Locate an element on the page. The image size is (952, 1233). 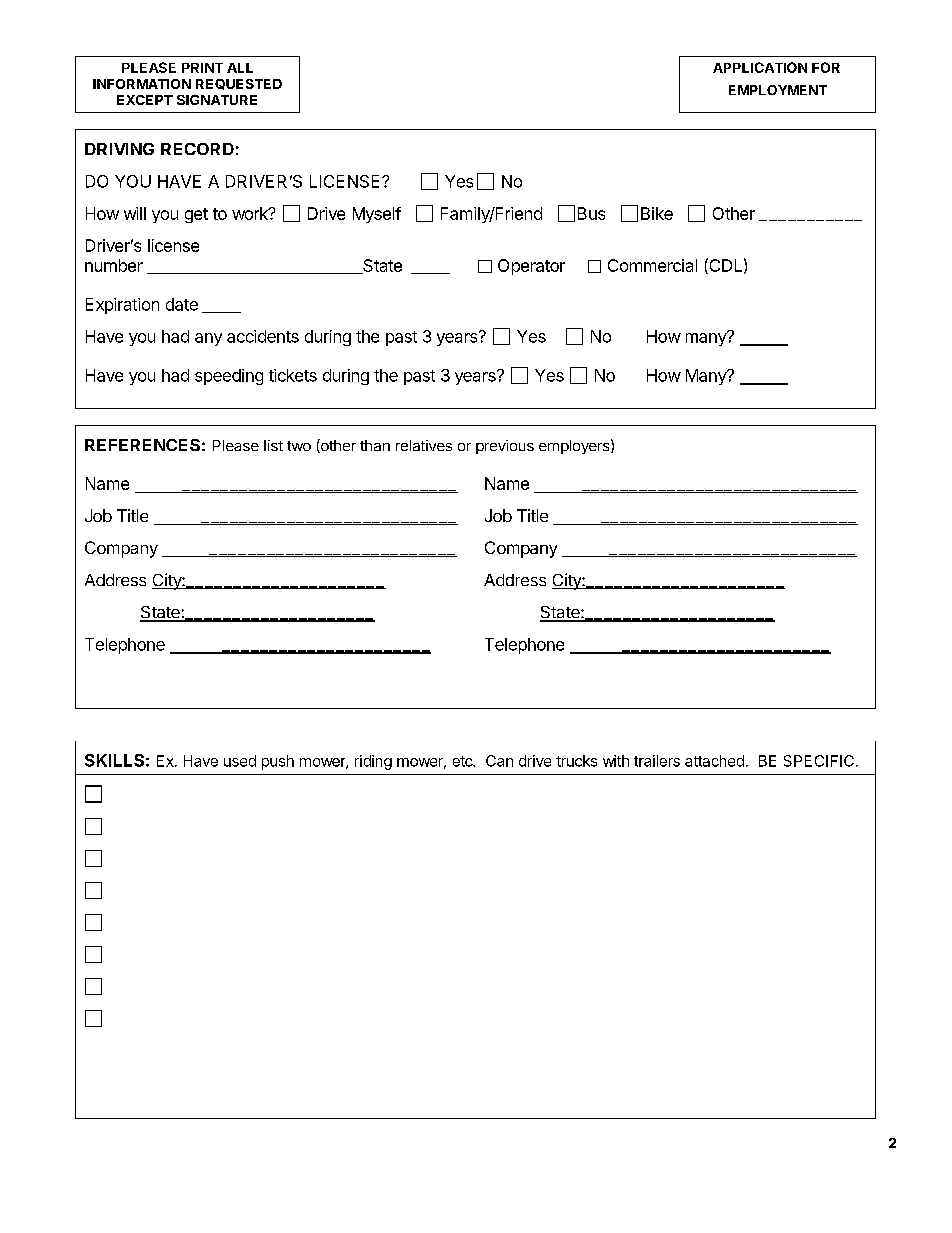
SIGNATURE is located at coordinates (217, 100).
